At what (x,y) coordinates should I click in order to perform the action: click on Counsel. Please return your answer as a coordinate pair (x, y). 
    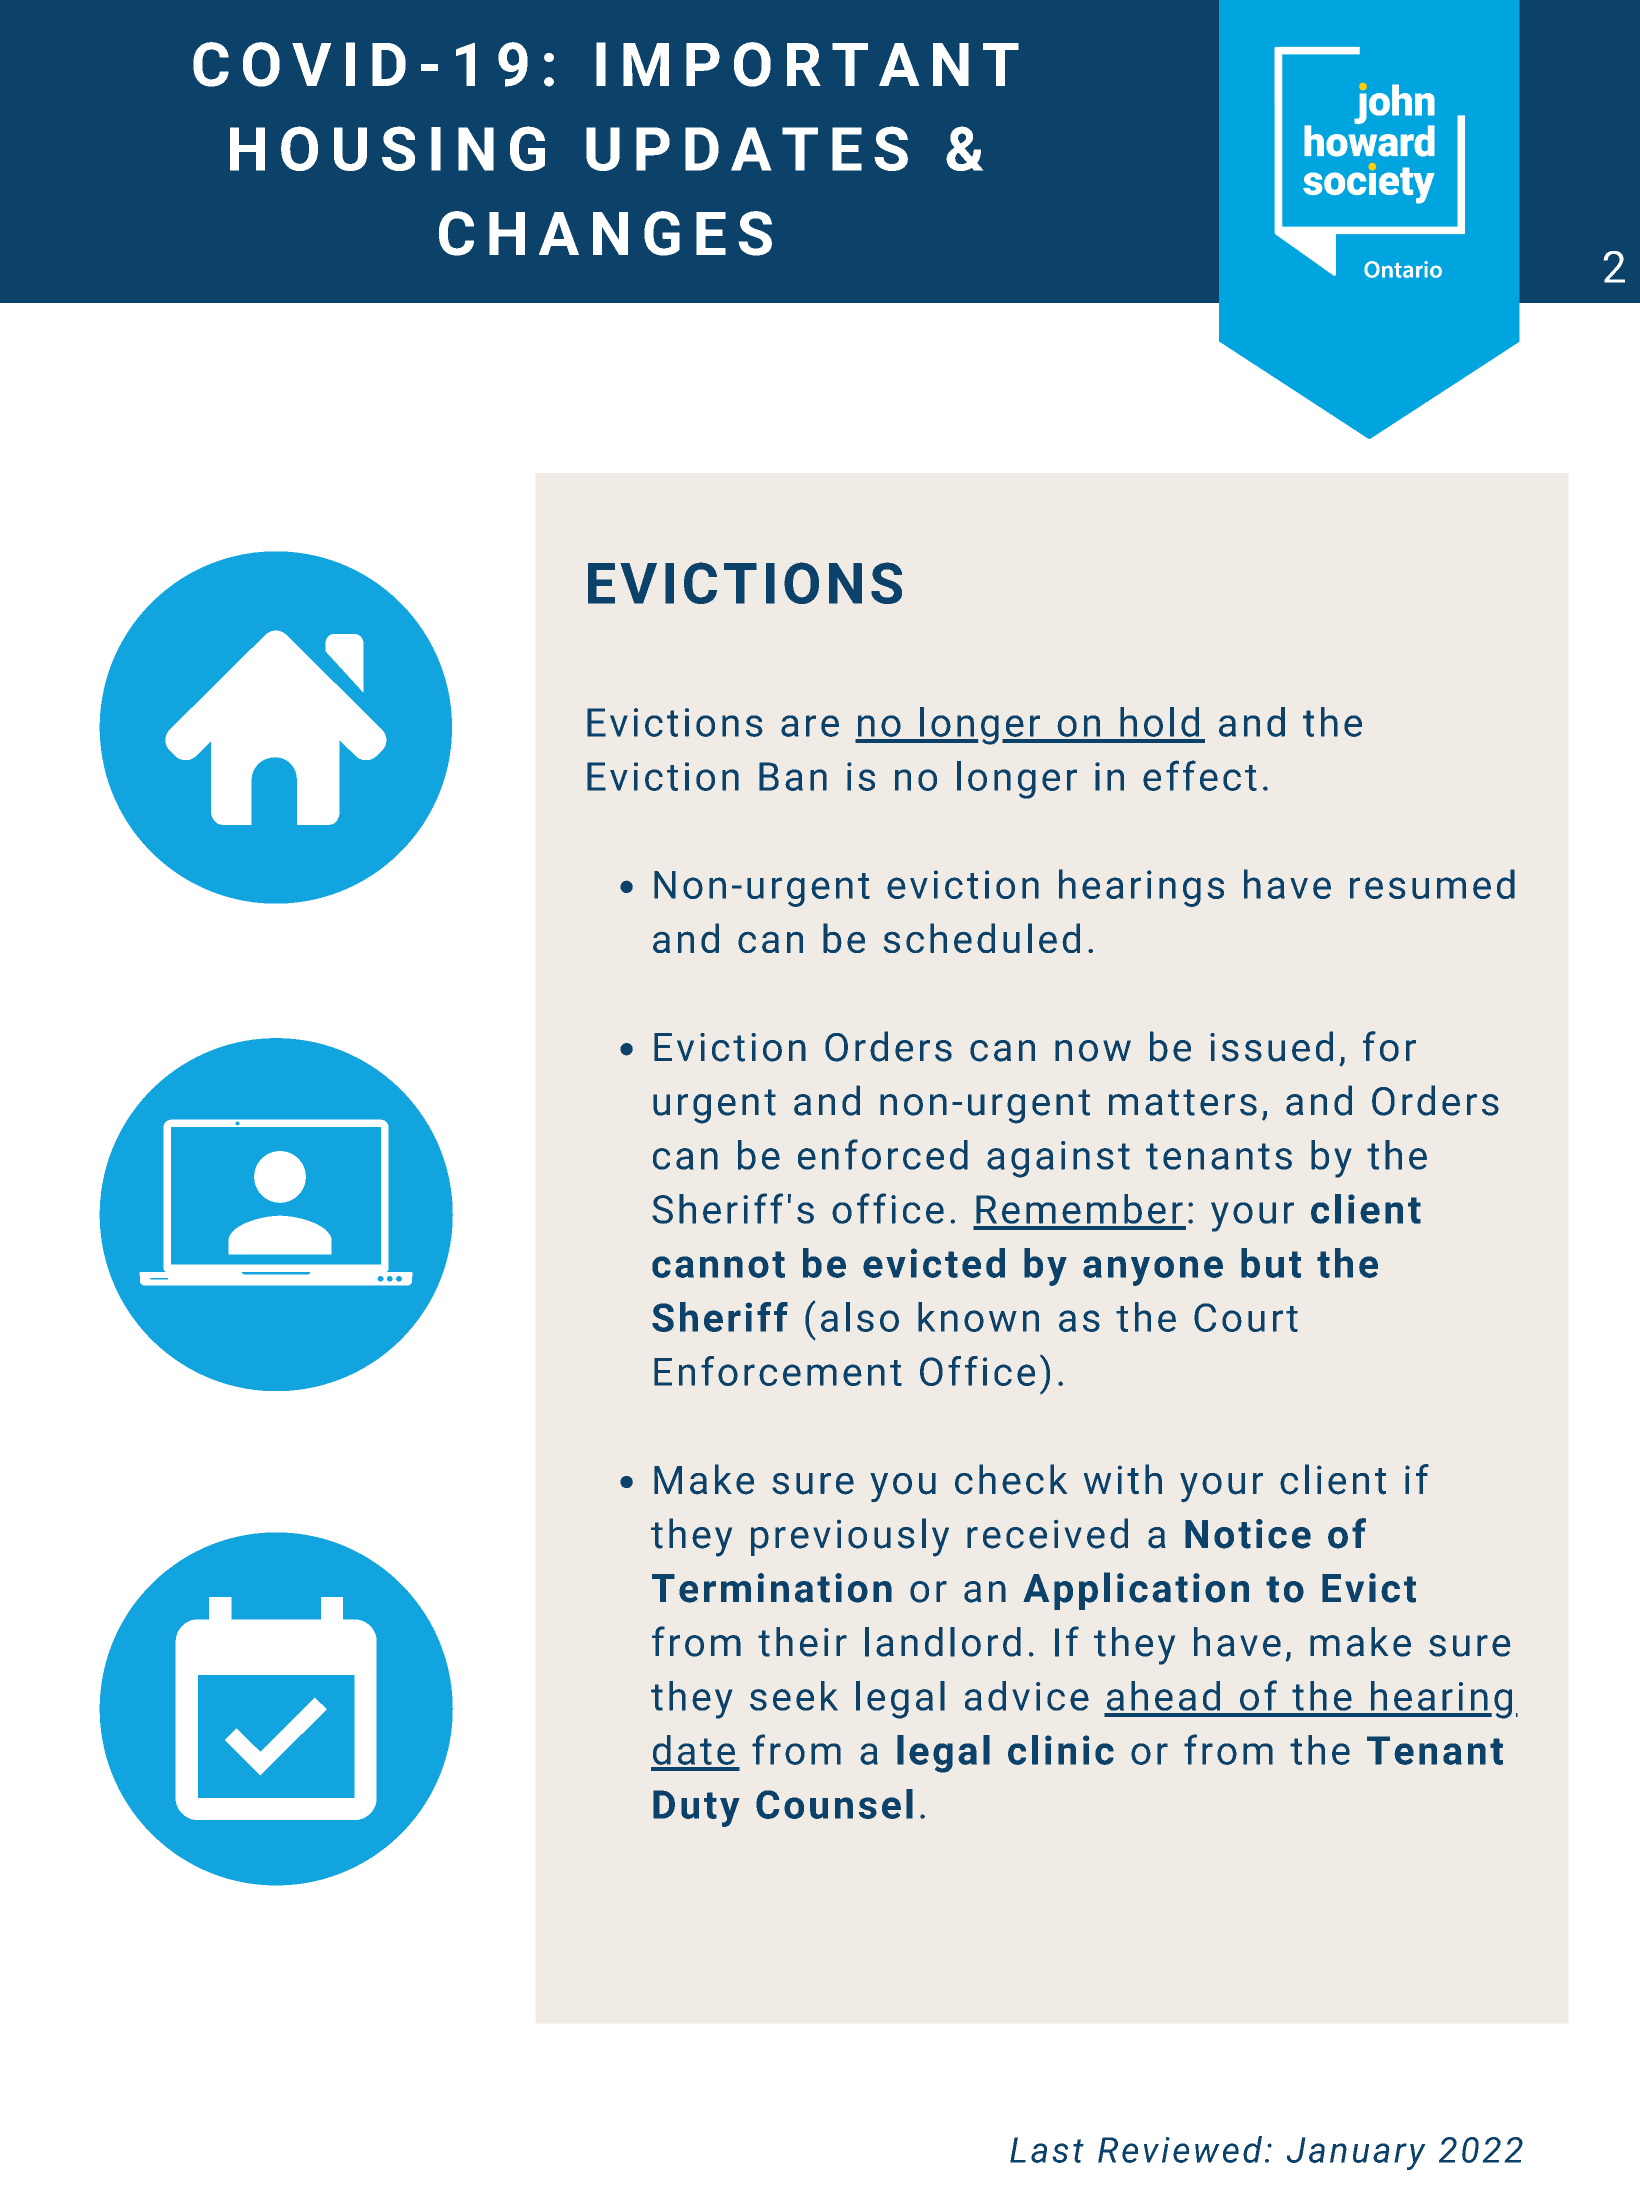
    Looking at the image, I should click on (834, 1804).
